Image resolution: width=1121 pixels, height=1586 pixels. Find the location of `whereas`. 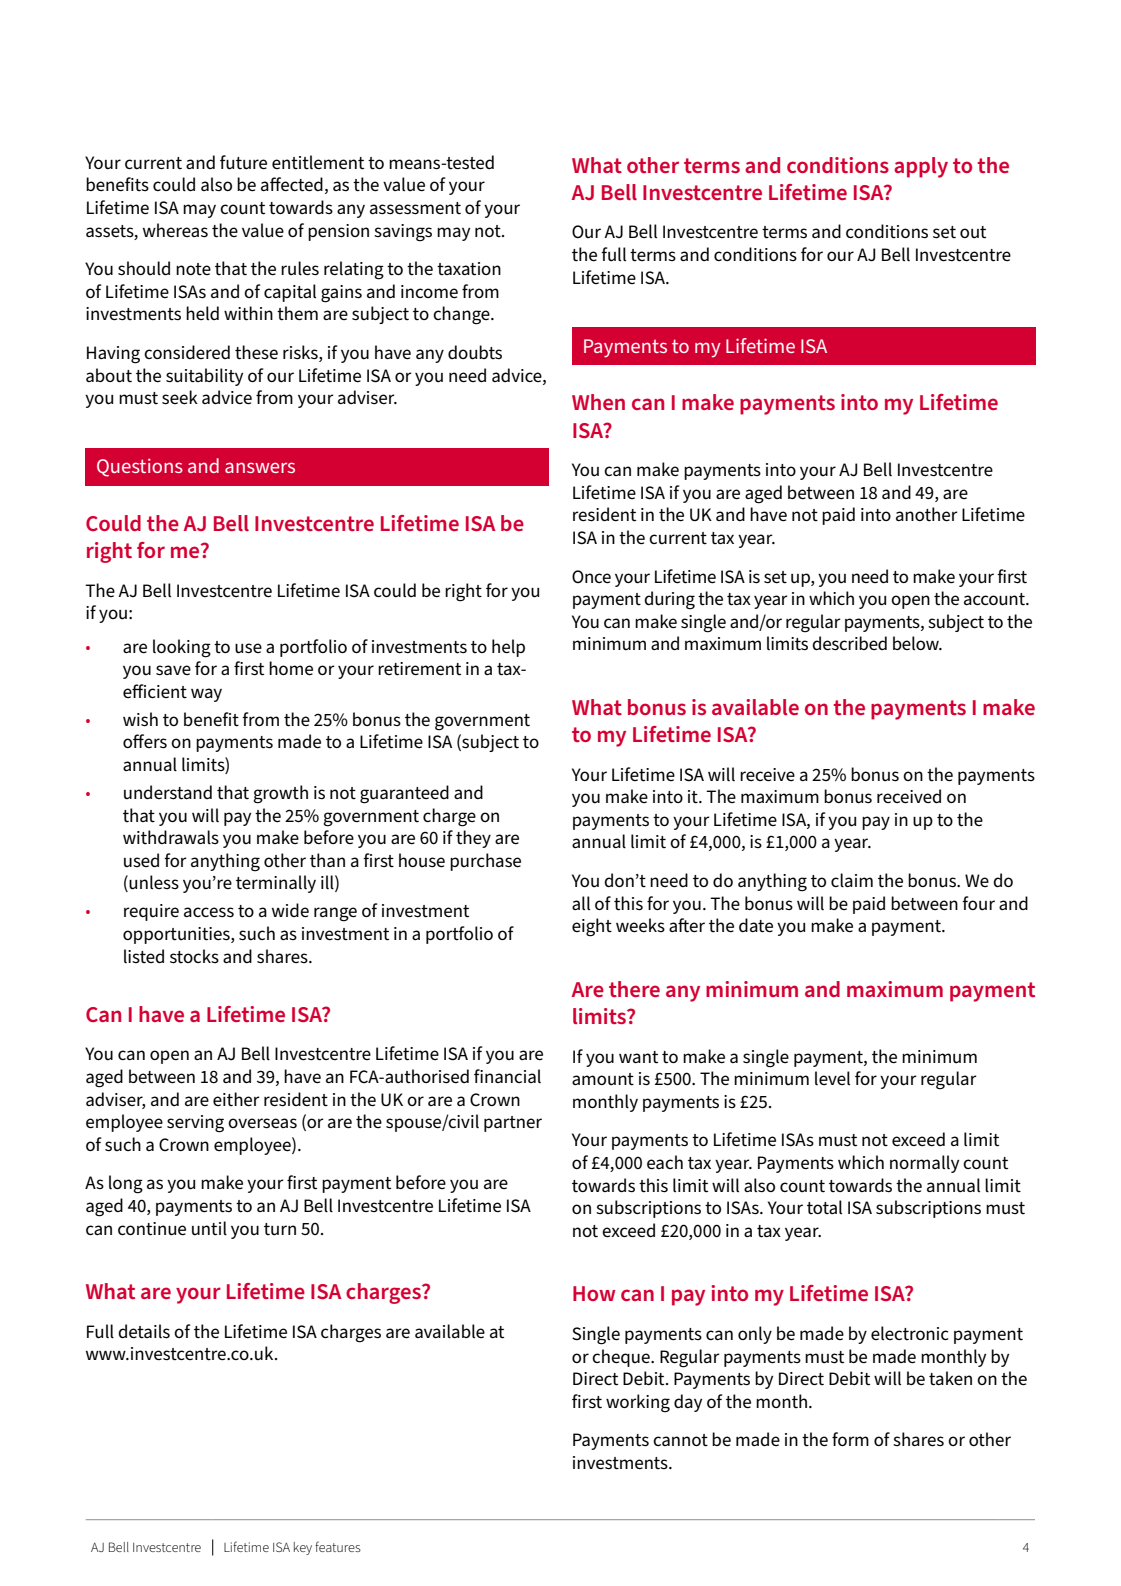

whereas is located at coordinates (175, 230).
